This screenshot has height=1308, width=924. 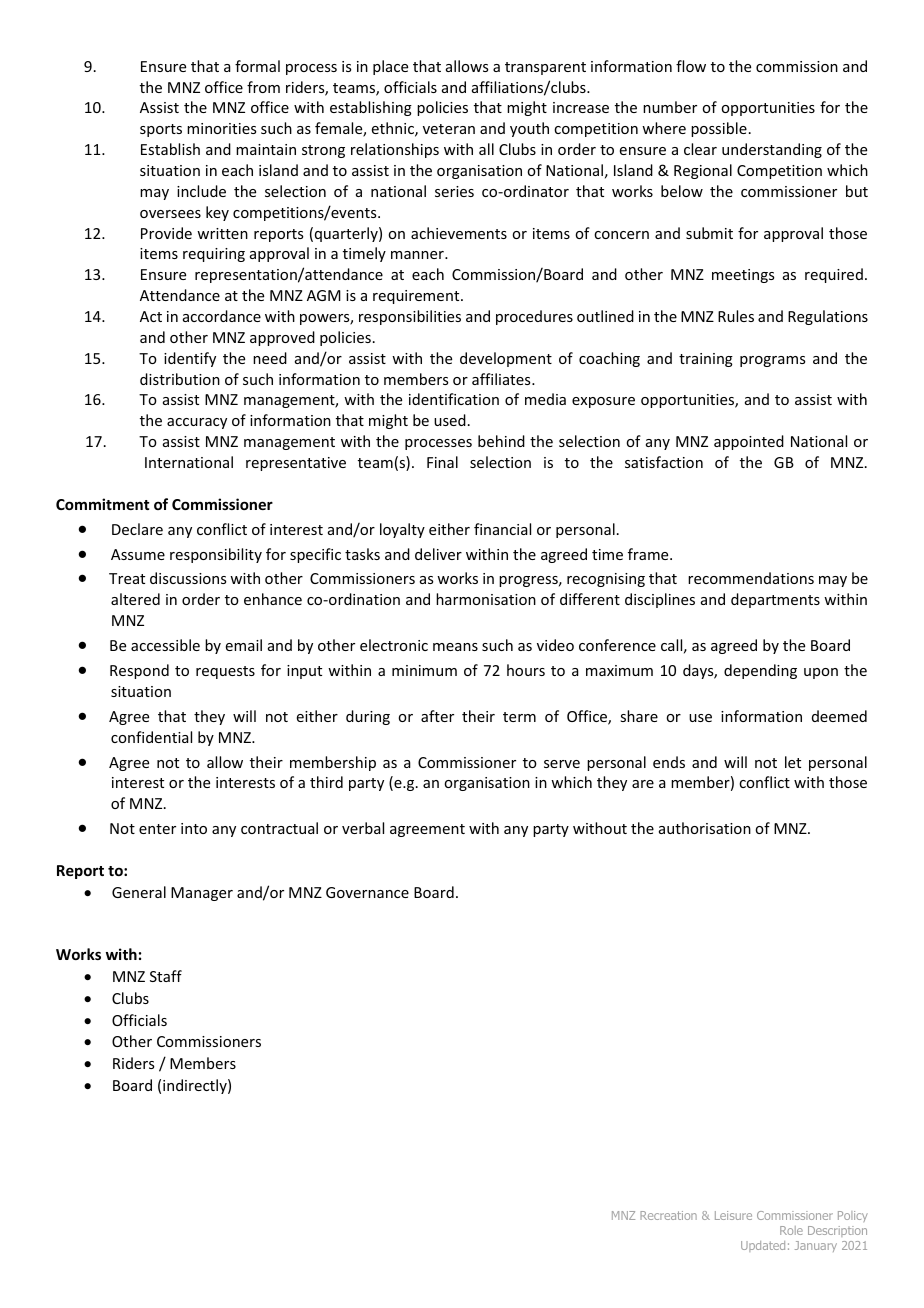 What do you see at coordinates (733, 1215) in the screenshot?
I see `Leisure` at bounding box center [733, 1215].
